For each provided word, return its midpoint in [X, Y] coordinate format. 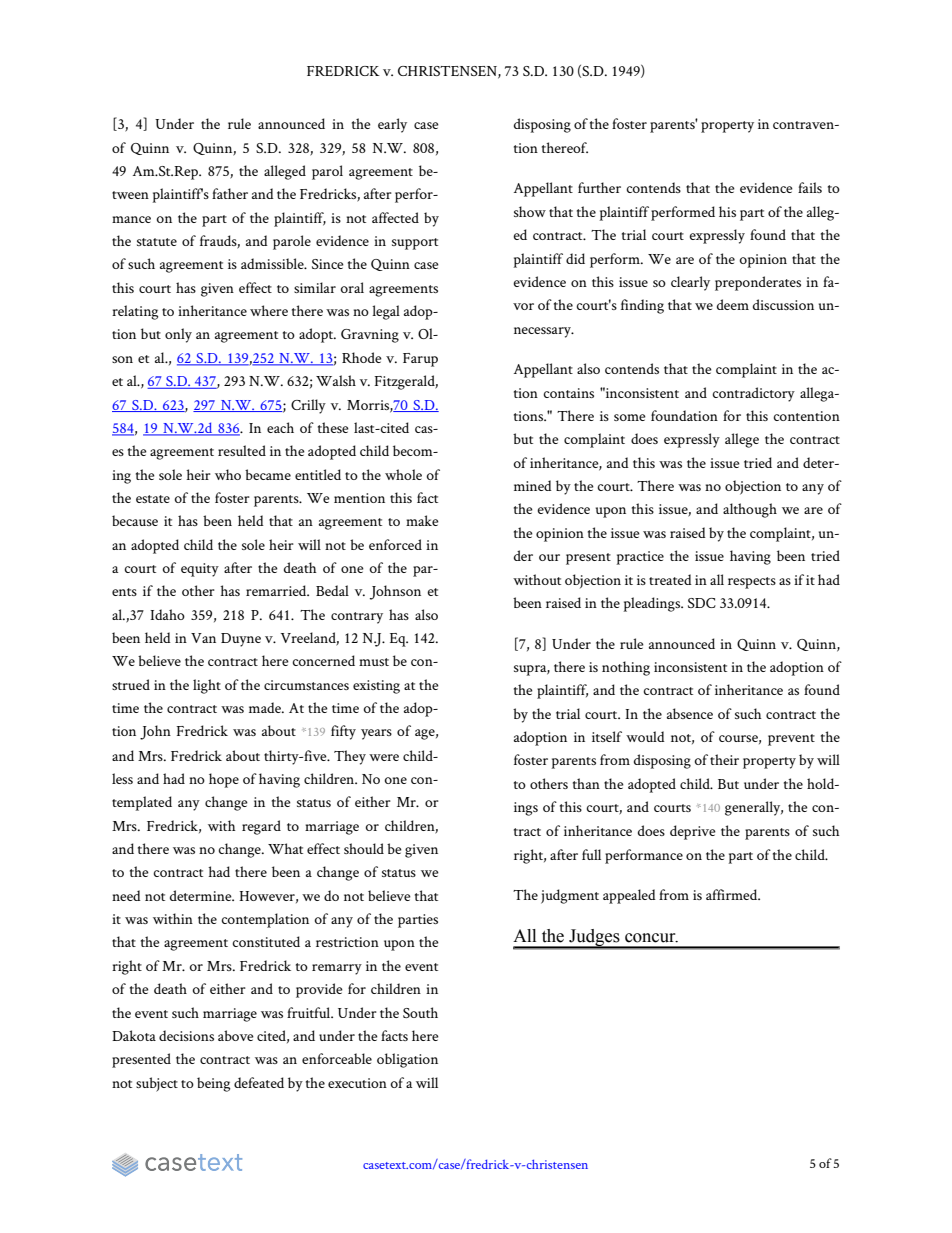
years [376, 734]
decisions [186, 1035]
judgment [570, 896]
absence [690, 713]
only [178, 335]
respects [752, 583]
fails [810, 187]
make [422, 520]
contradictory [753, 394]
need [126, 895]
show [530, 211]
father [230, 193]
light [207, 686]
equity [200, 570]
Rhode [362, 357]
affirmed [733, 894]
